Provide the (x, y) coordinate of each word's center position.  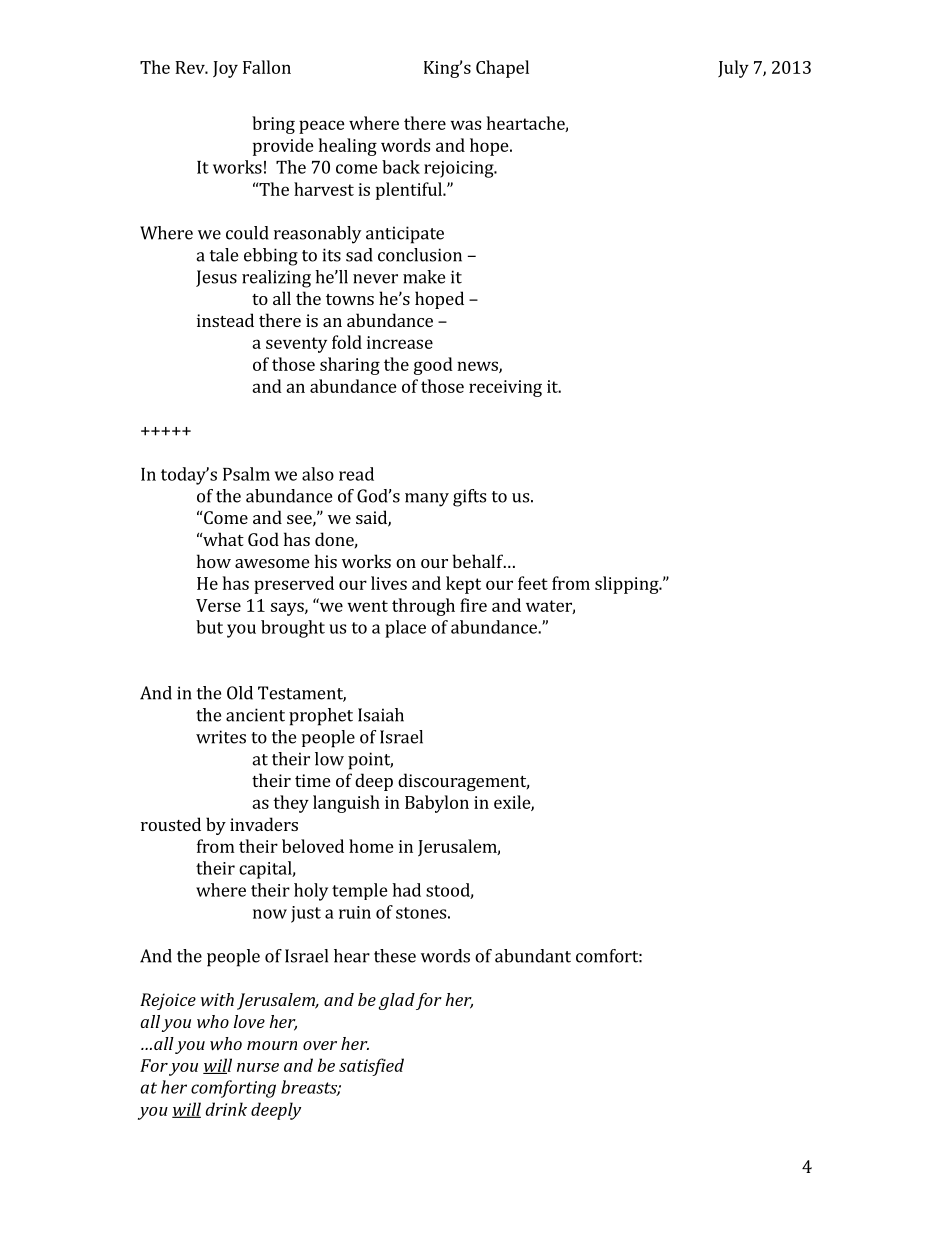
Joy (225, 69)
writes (221, 737)
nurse (258, 1067)
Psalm (246, 474)
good (433, 366)
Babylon (437, 804)
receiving (505, 388)
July (733, 69)
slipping (628, 585)
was (465, 125)
